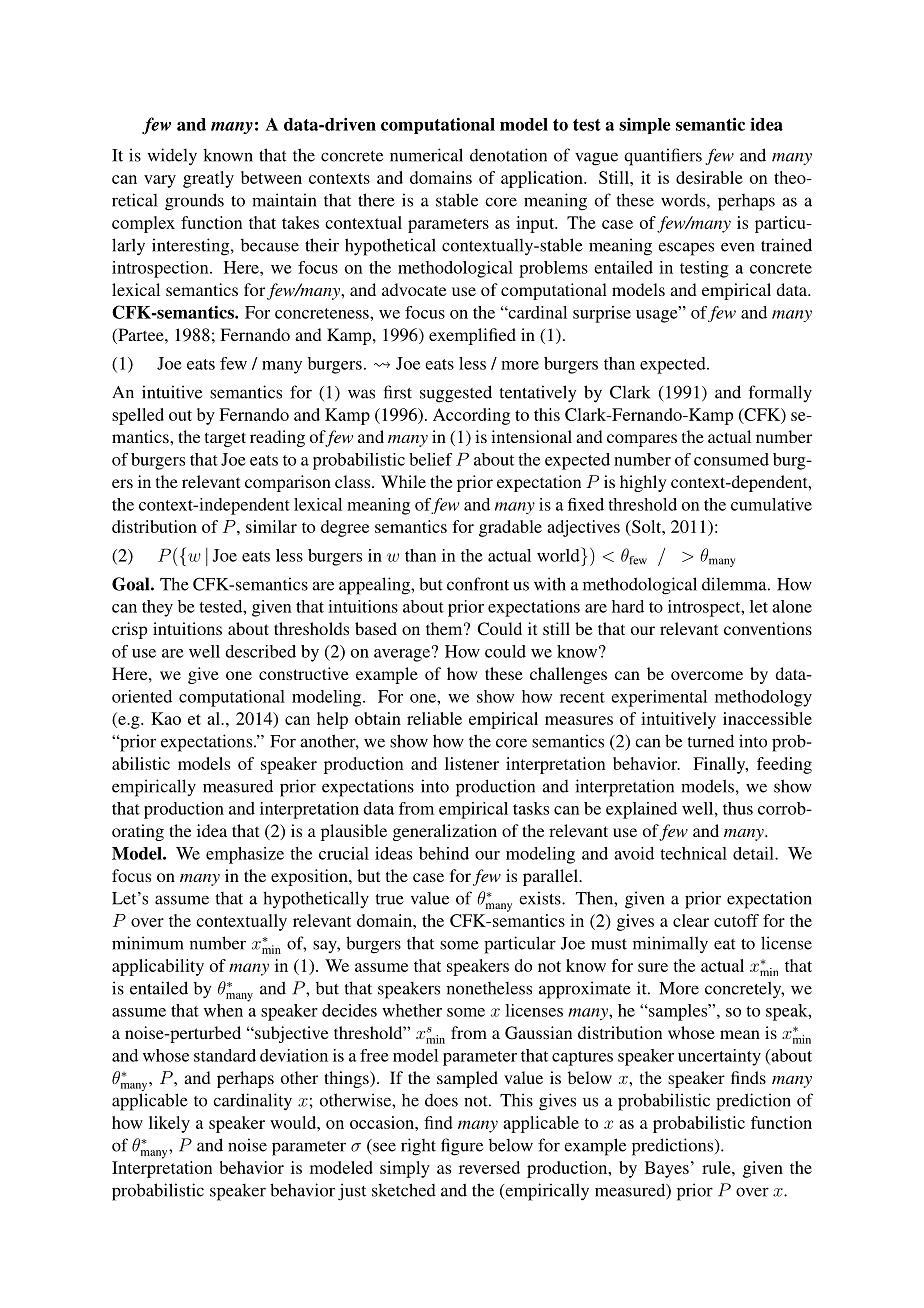 The width and height of the image is (924, 1308). Describe the element at coordinates (169, 1124) in the image. I see `likely` at that location.
